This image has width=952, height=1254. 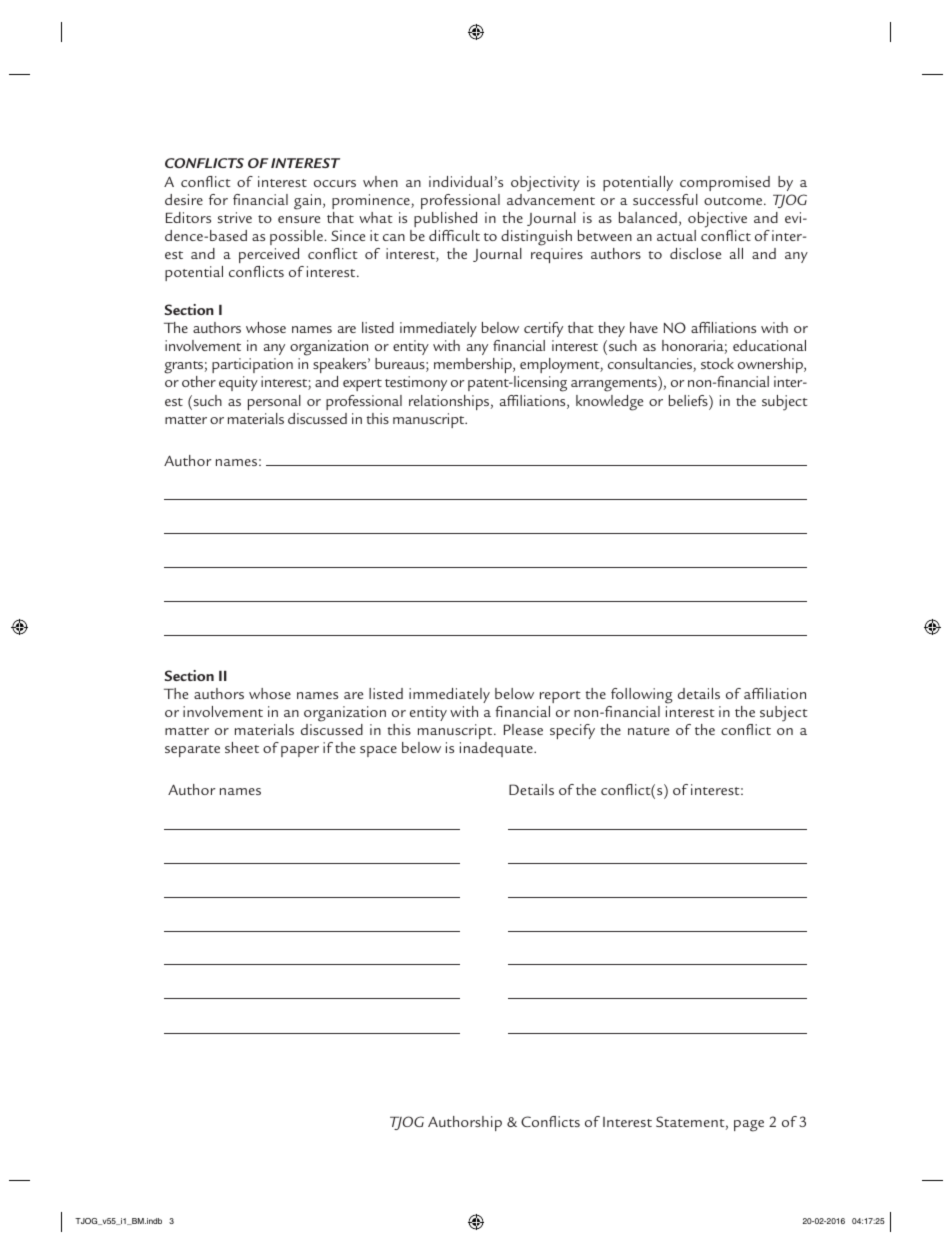 I want to click on paper, so click(x=300, y=751).
